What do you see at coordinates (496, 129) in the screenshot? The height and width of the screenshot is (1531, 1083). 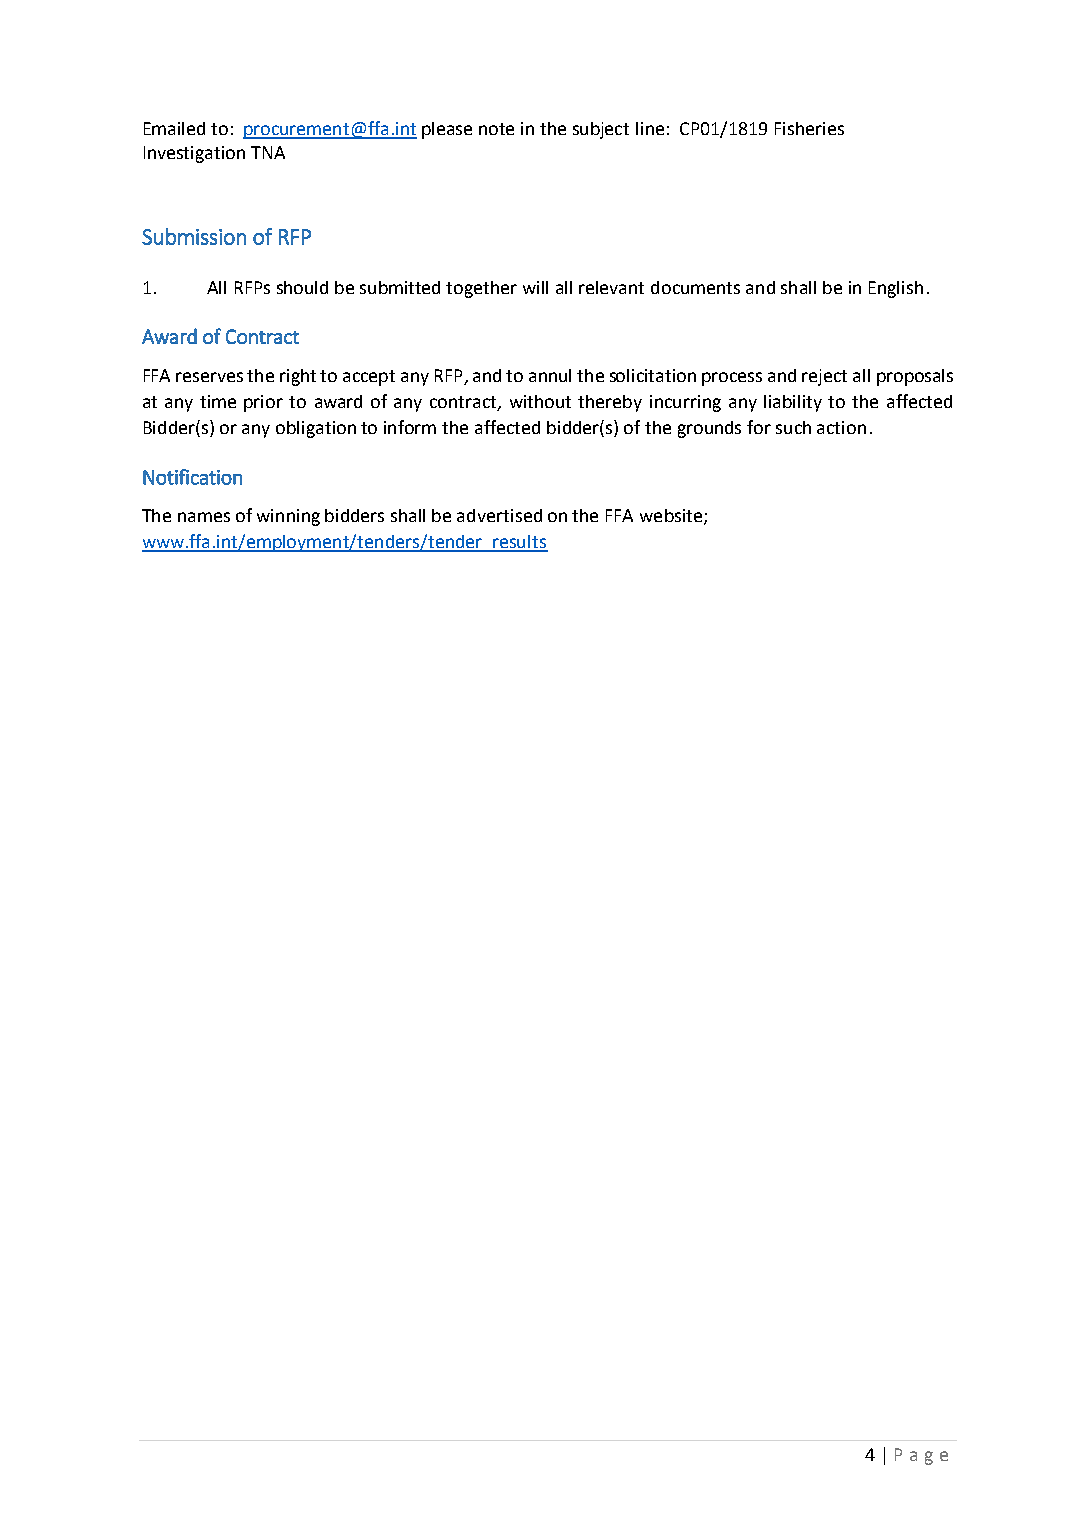 I see `note` at bounding box center [496, 129].
